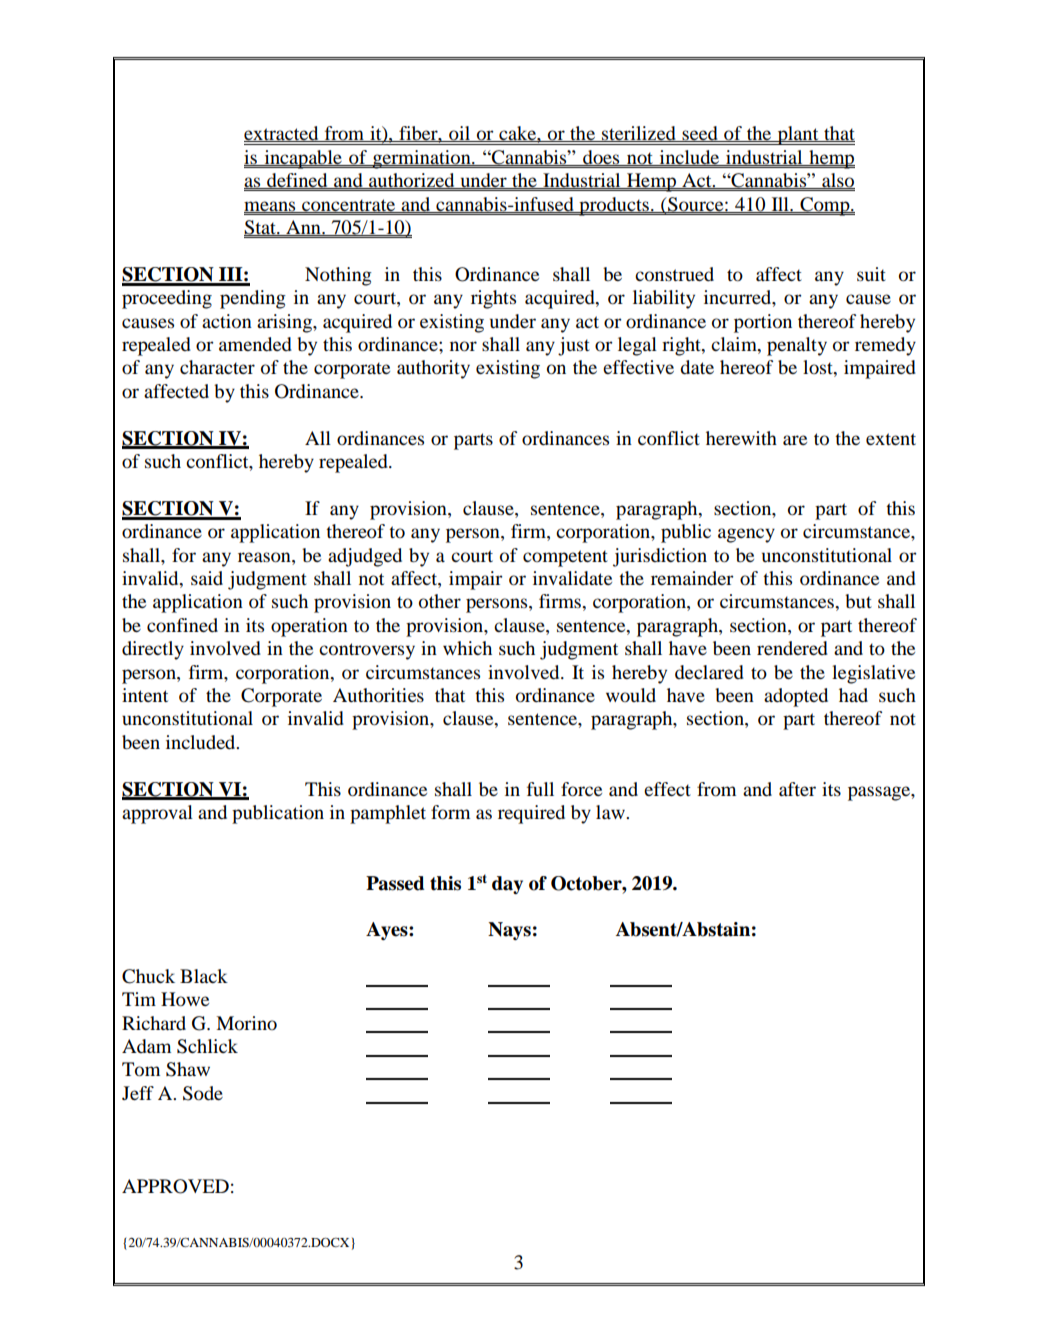 This page has width=1038, height=1343. What do you see at coordinates (837, 181) in the page?
I see `also` at bounding box center [837, 181].
